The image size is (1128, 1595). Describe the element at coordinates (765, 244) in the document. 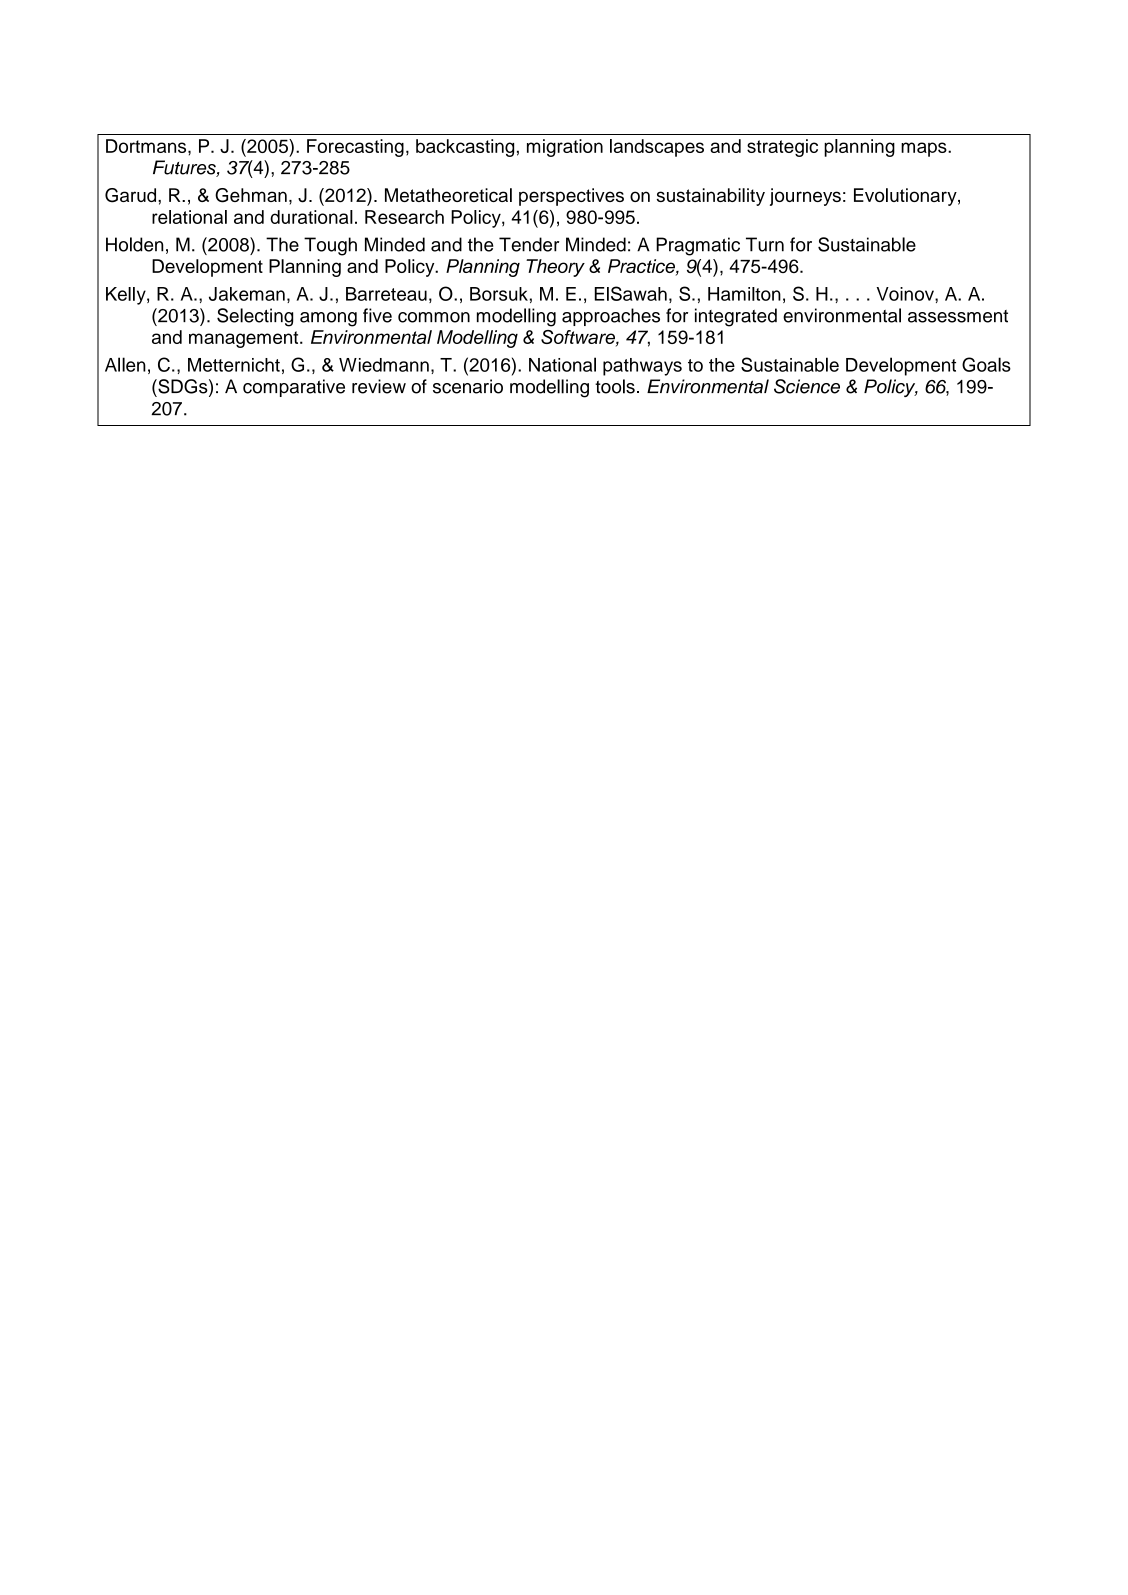

I see `Turn` at that location.
